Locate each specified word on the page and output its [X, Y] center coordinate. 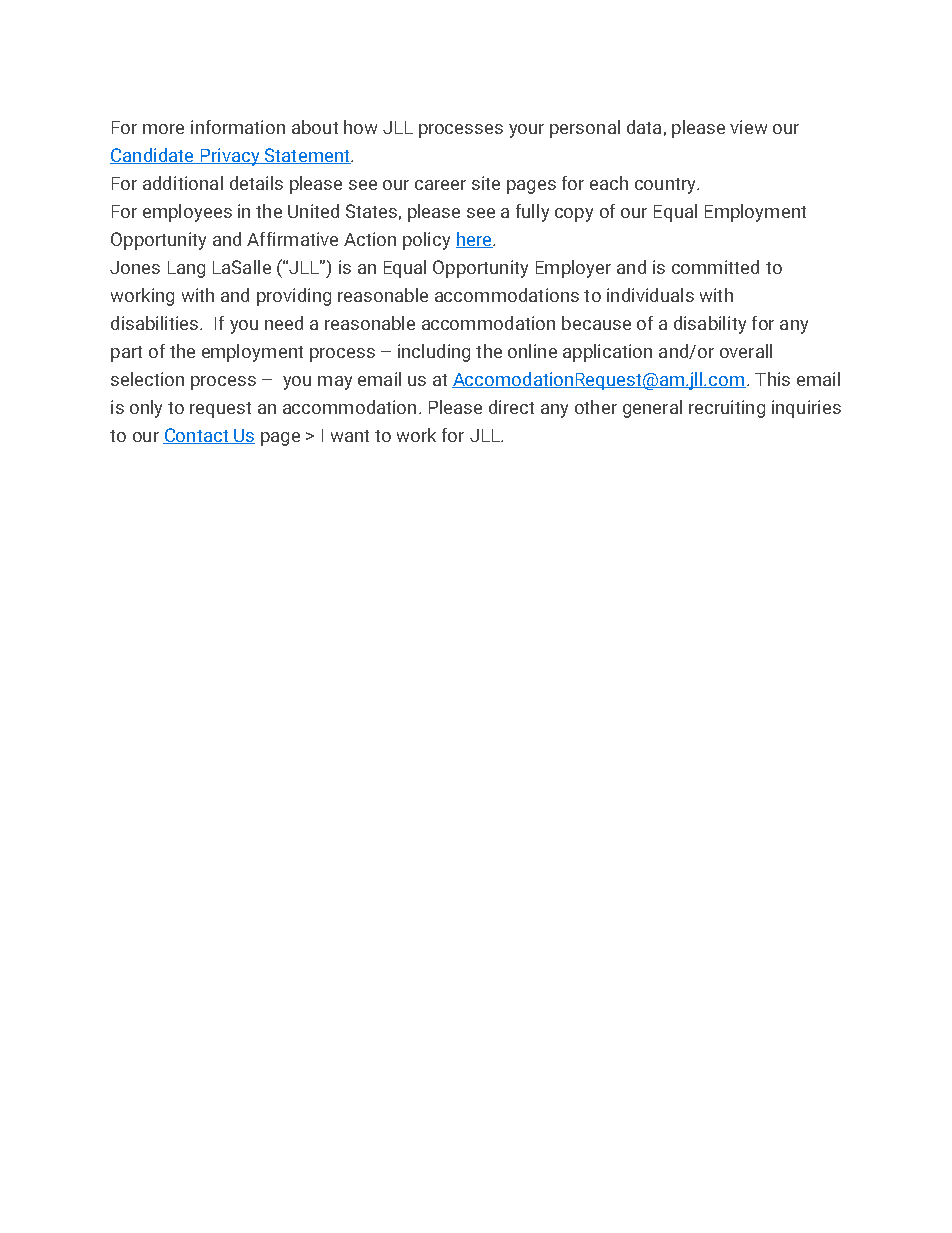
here [475, 240]
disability [710, 325]
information [238, 127]
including [434, 353]
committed [715, 267]
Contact [196, 436]
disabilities [156, 323]
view [748, 127]
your [526, 131]
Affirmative [292, 239]
